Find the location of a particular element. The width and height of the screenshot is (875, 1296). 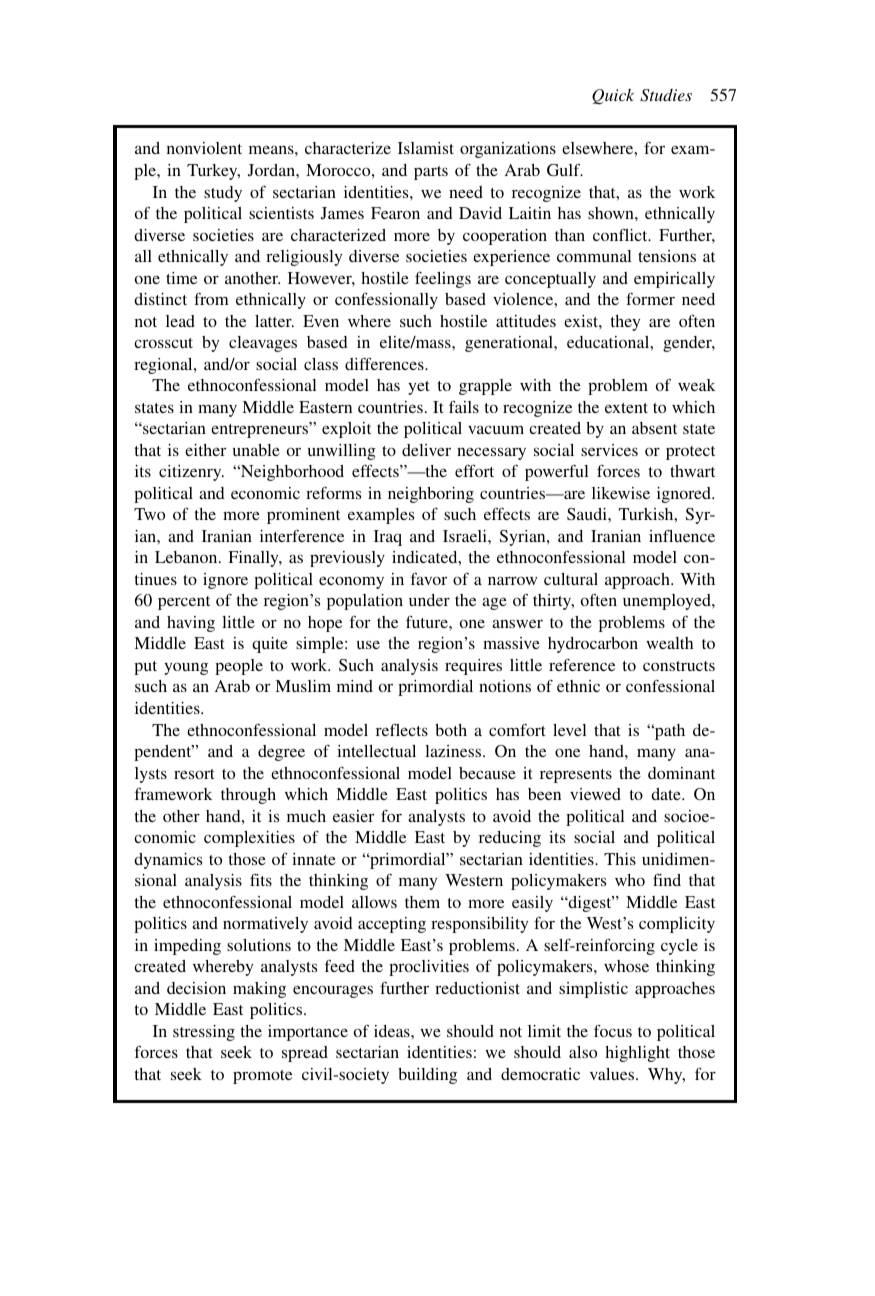

percent is located at coordinates (184, 603).
